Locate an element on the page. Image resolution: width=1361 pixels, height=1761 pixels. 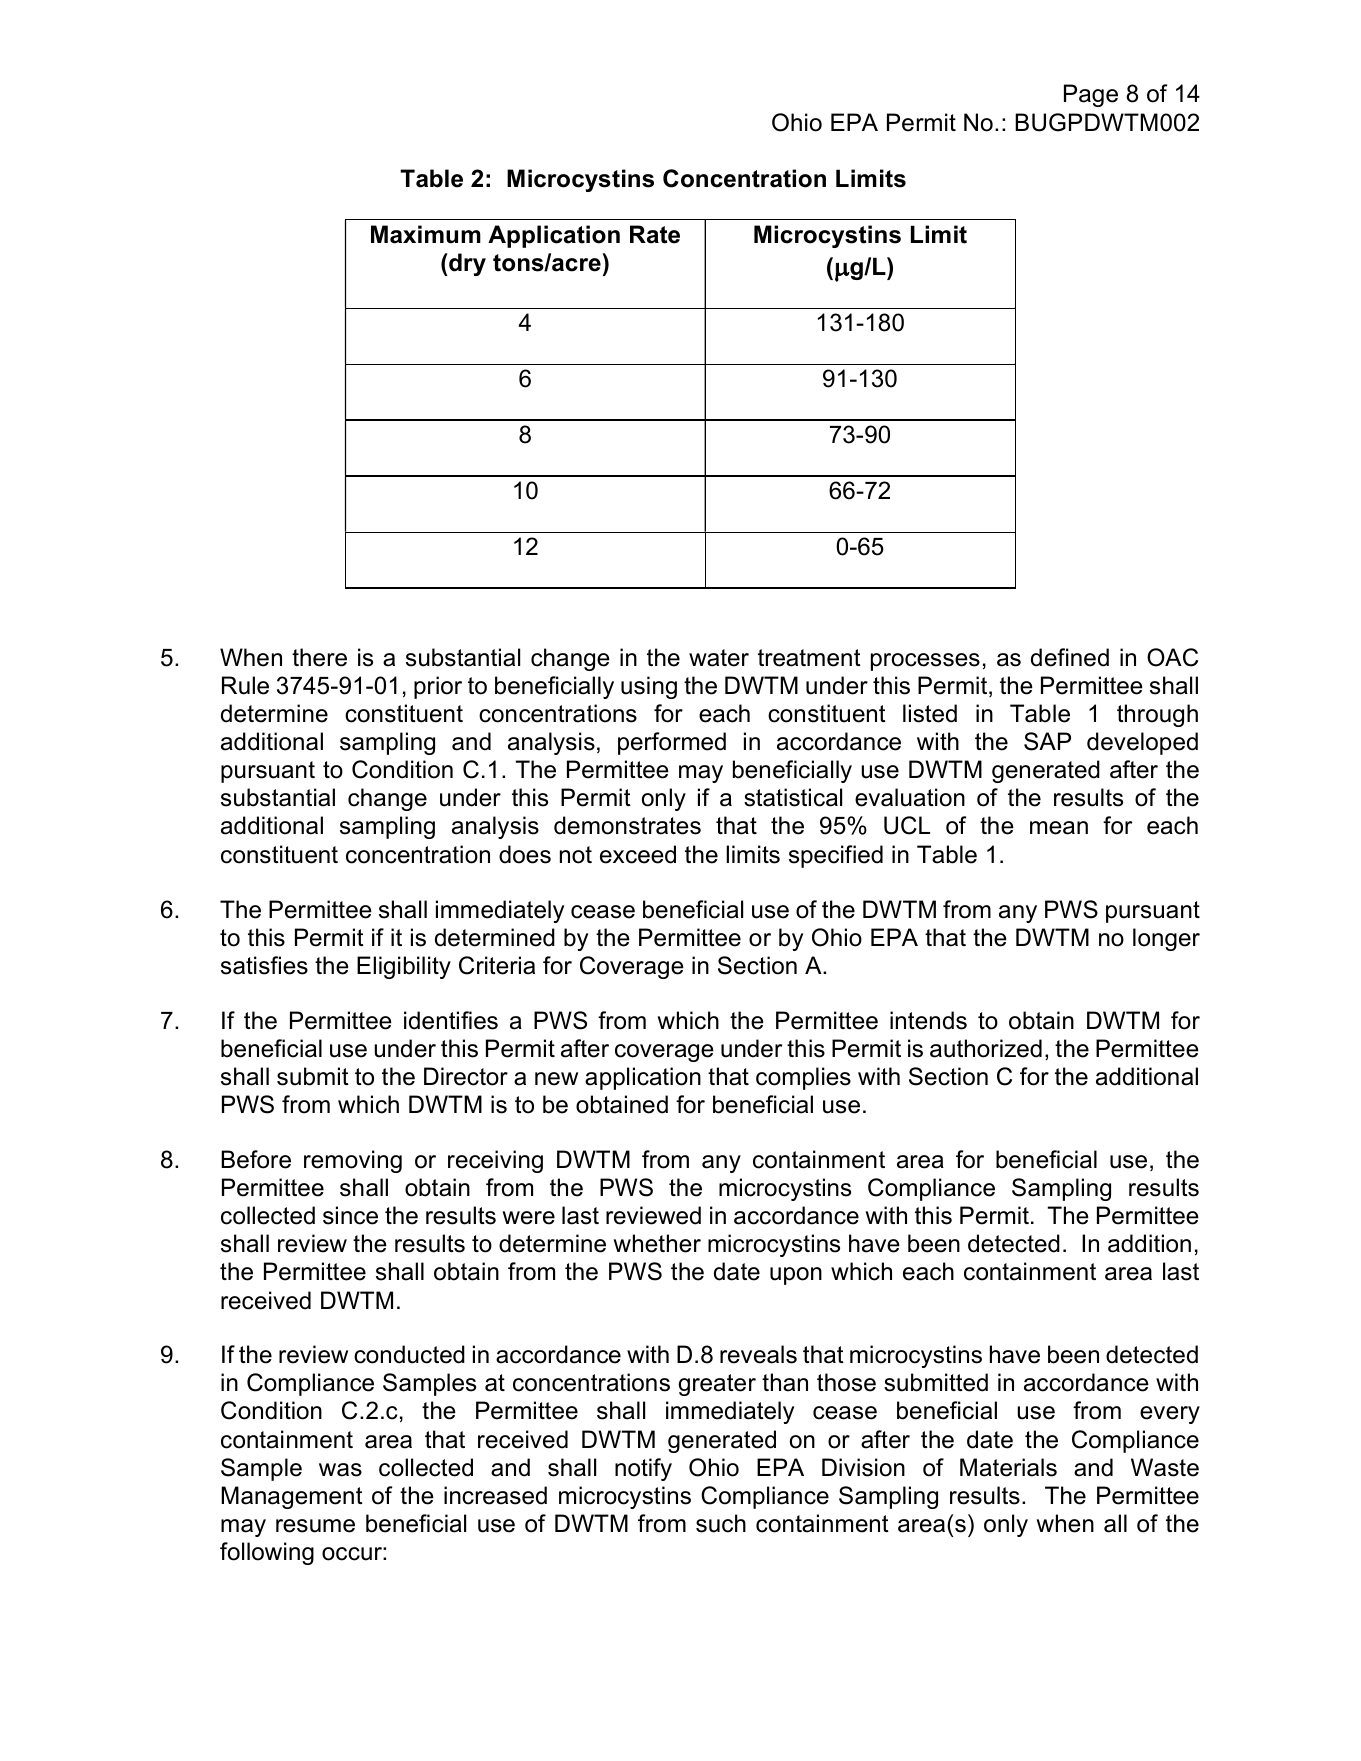
SAP is located at coordinates (1047, 741).
